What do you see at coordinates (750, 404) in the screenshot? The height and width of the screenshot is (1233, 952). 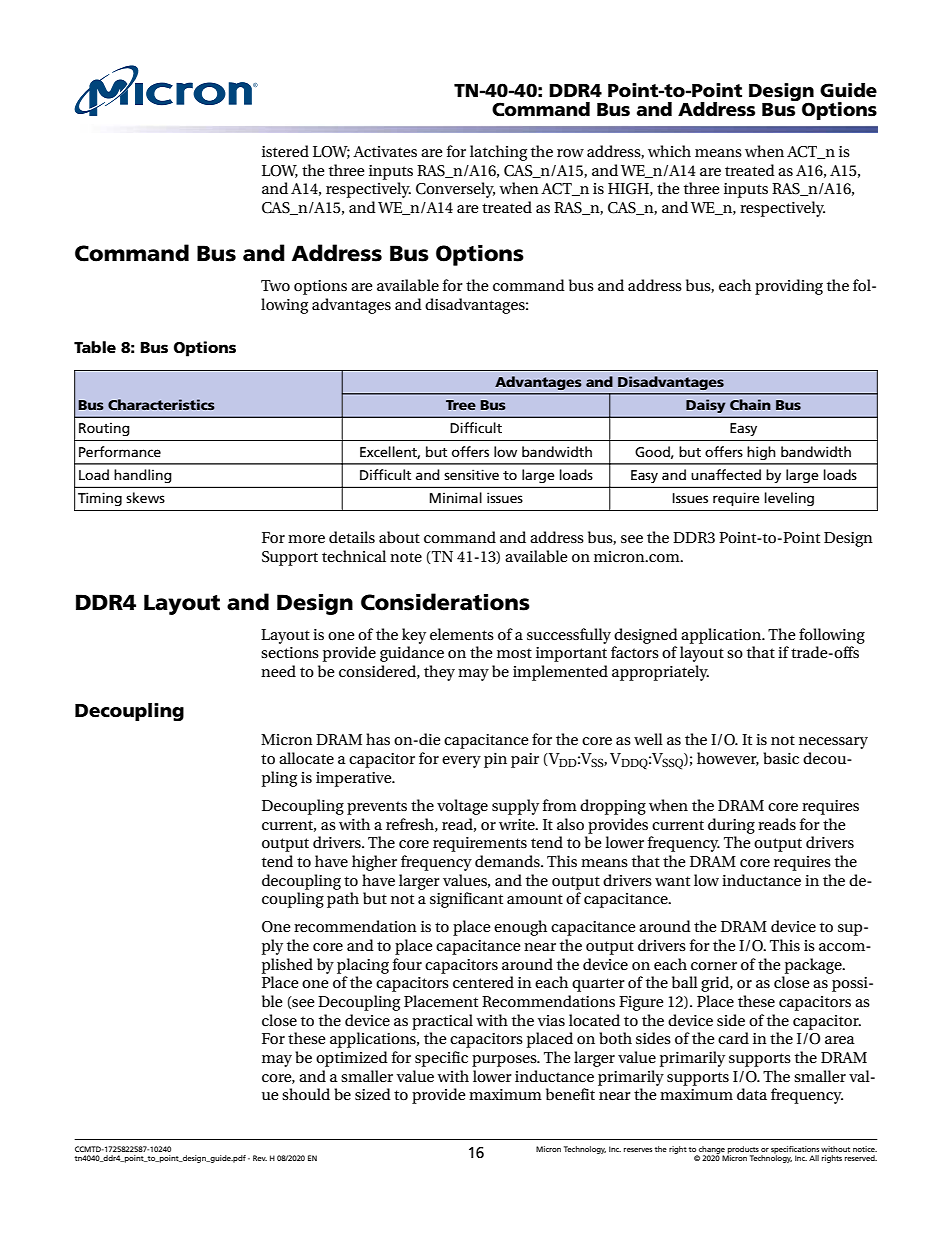 I see `Chain` at bounding box center [750, 404].
